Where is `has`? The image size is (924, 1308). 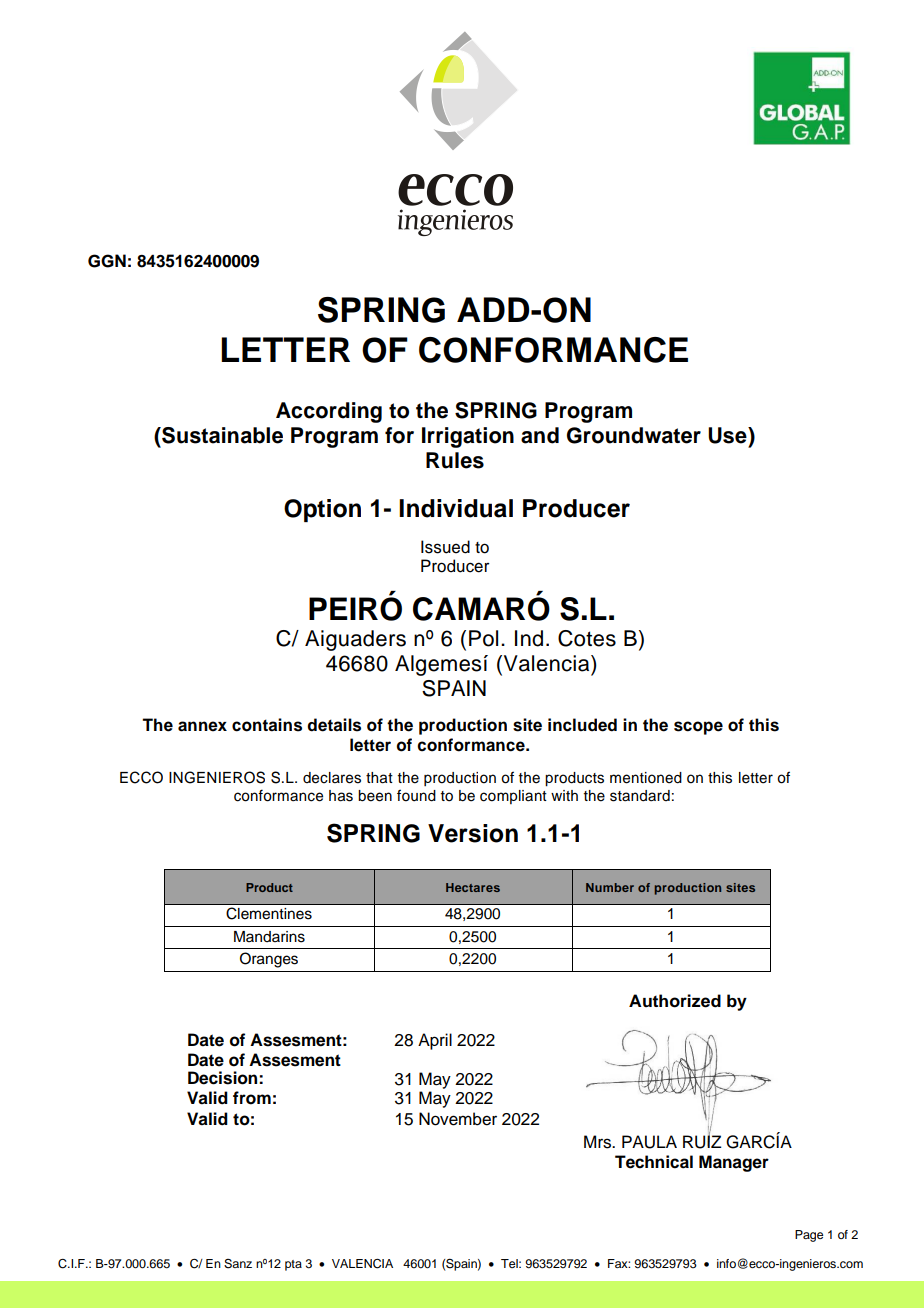
has is located at coordinates (341, 796).
